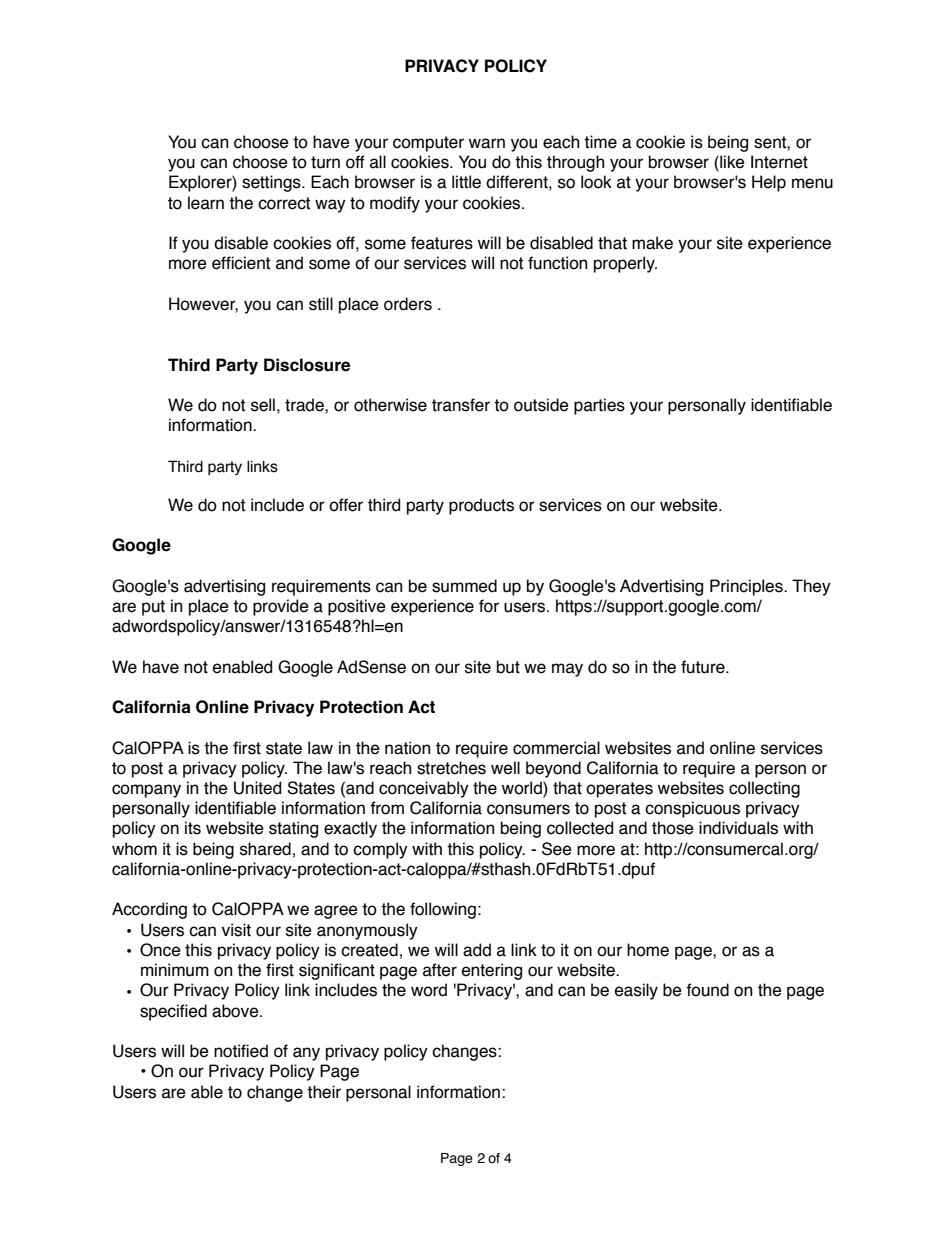 The image size is (952, 1233). Describe the element at coordinates (443, 910) in the screenshot. I see `following` at that location.
